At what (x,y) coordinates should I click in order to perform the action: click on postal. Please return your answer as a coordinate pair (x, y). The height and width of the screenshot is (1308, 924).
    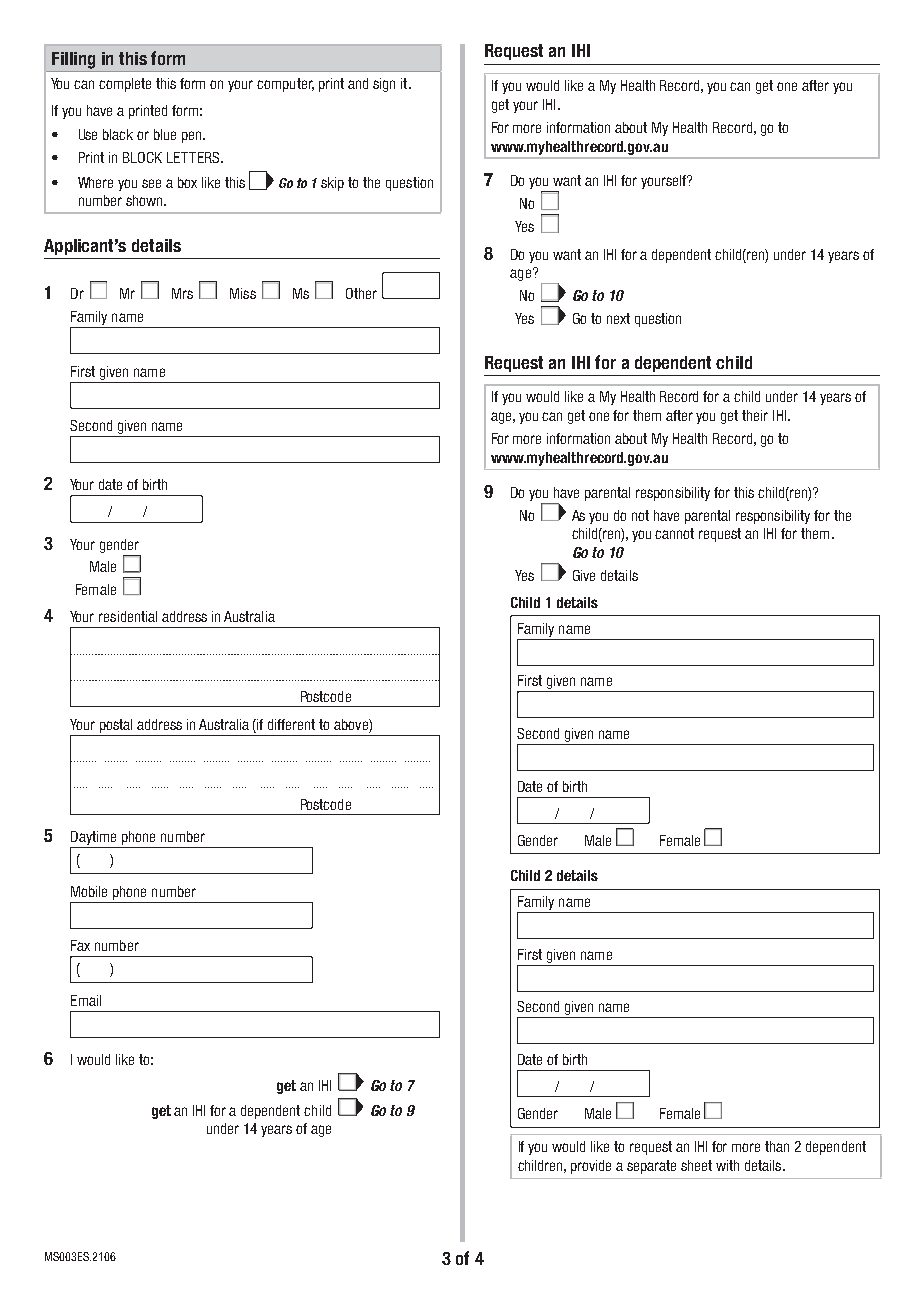
    Looking at the image, I should click on (116, 726).
